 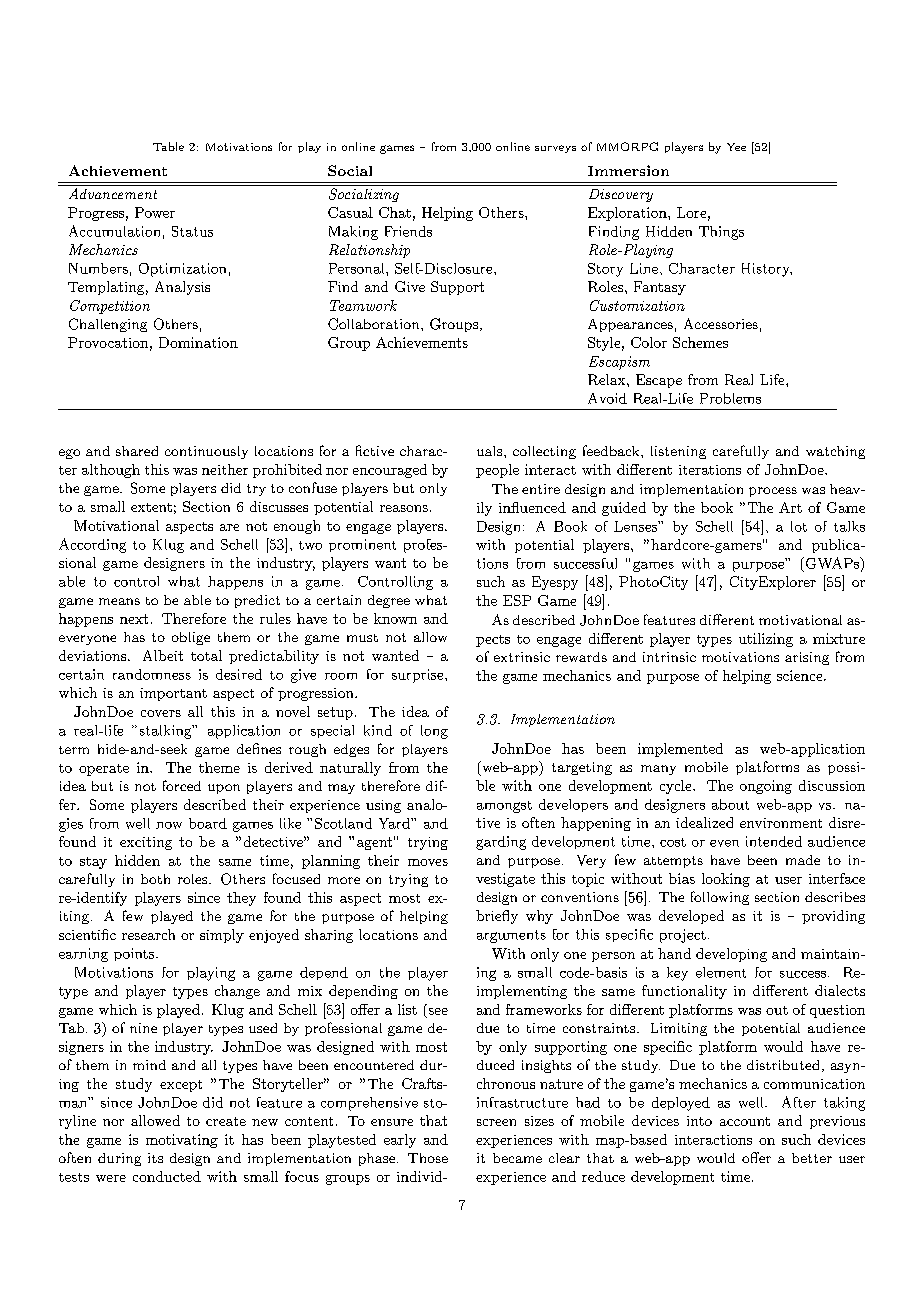 What do you see at coordinates (428, 1158) in the screenshot?
I see `Those` at bounding box center [428, 1158].
